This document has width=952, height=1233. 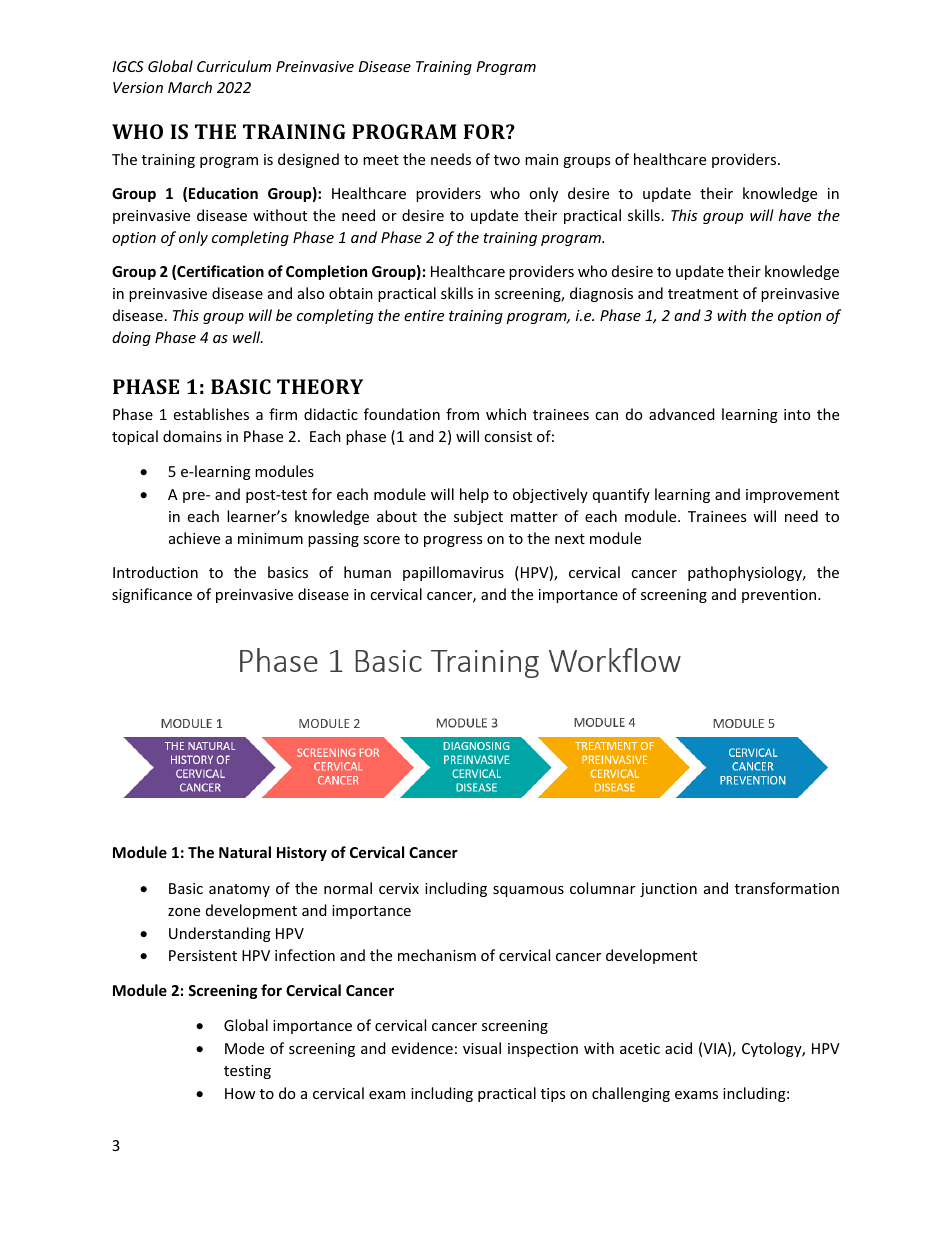 What do you see at coordinates (795, 215) in the document?
I see `have` at bounding box center [795, 215].
